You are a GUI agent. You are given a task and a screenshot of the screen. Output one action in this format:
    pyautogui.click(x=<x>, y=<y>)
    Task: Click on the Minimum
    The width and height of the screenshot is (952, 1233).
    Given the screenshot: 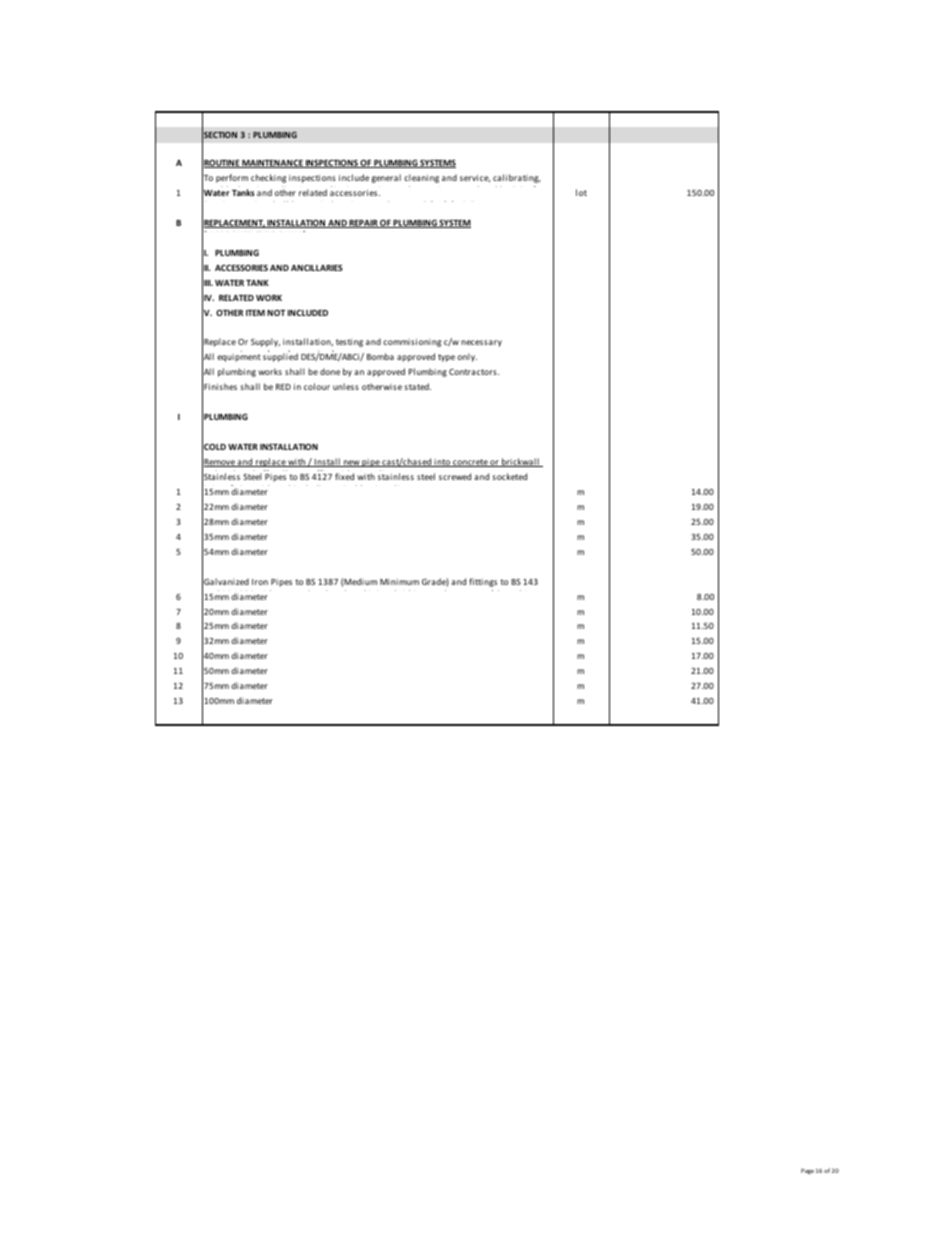 What is the action you would take?
    pyautogui.click(x=399, y=582)
